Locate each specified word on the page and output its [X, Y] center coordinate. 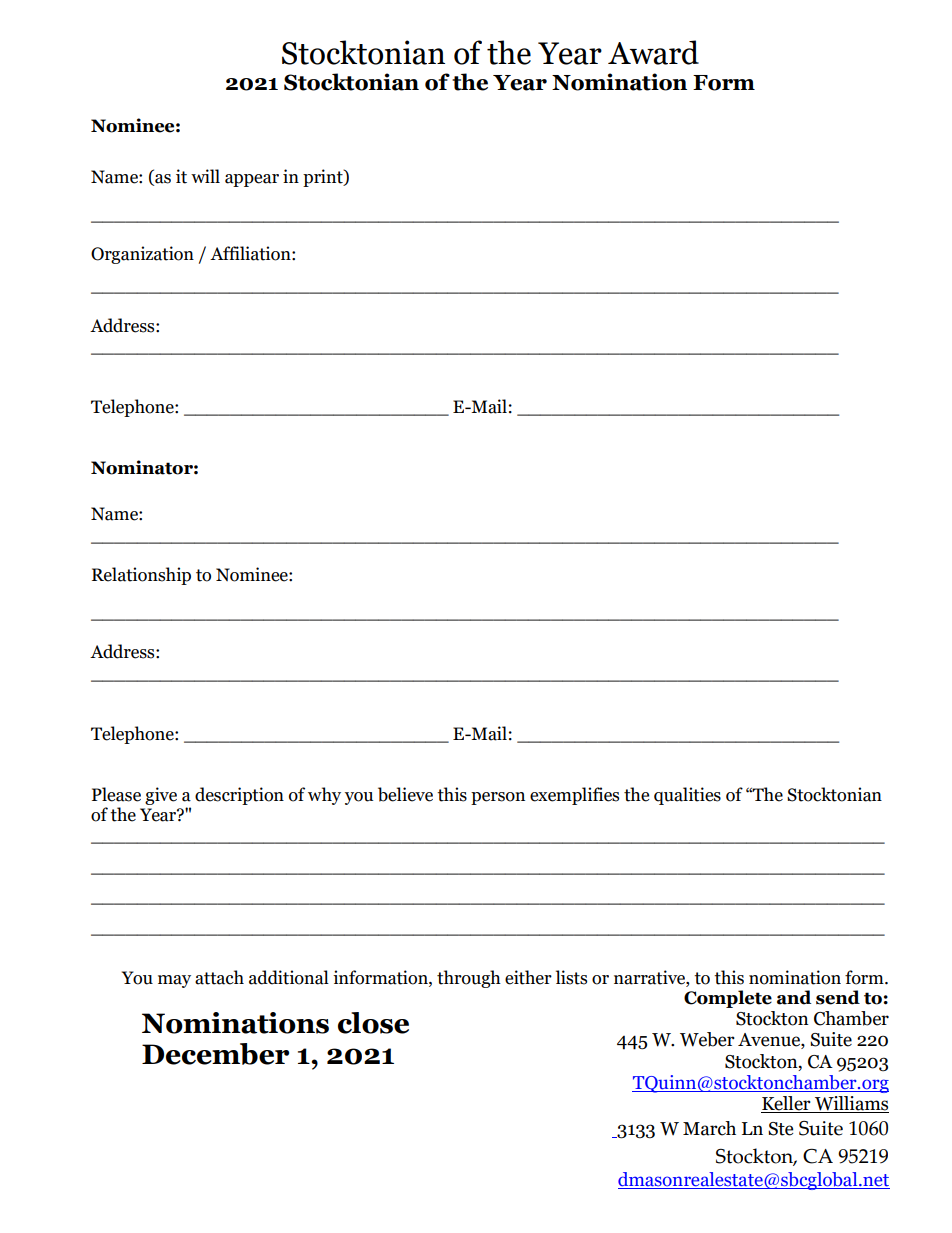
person [498, 798]
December [215, 1054]
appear [252, 180]
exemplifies [574, 796]
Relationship [141, 576]
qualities [687, 796]
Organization [142, 255]
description [239, 796]
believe [405, 794]
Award [653, 52]
